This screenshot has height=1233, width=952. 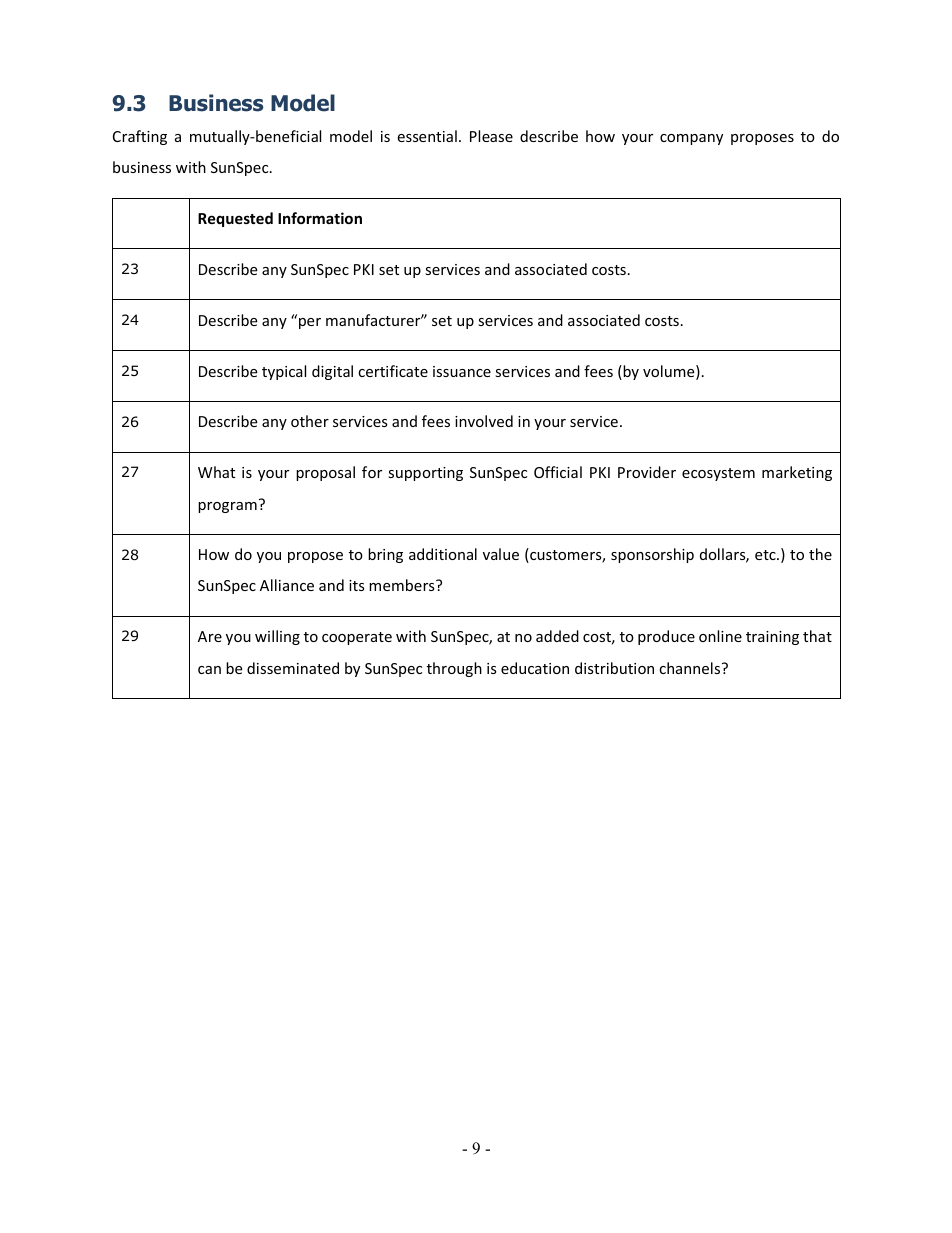 What do you see at coordinates (491, 136) in the screenshot?
I see `Please` at bounding box center [491, 136].
